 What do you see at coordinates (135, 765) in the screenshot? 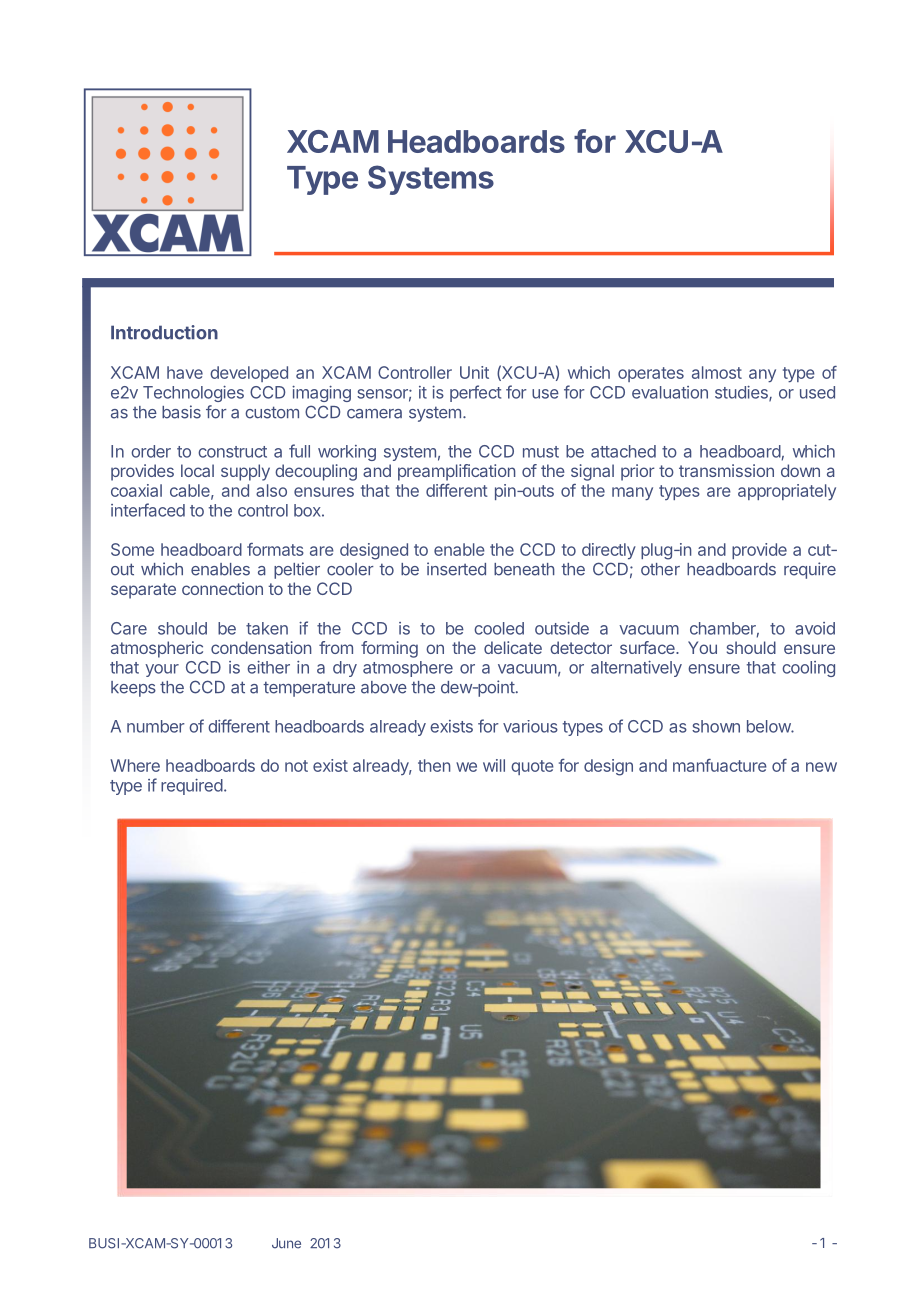
I see `Where` at bounding box center [135, 765].
